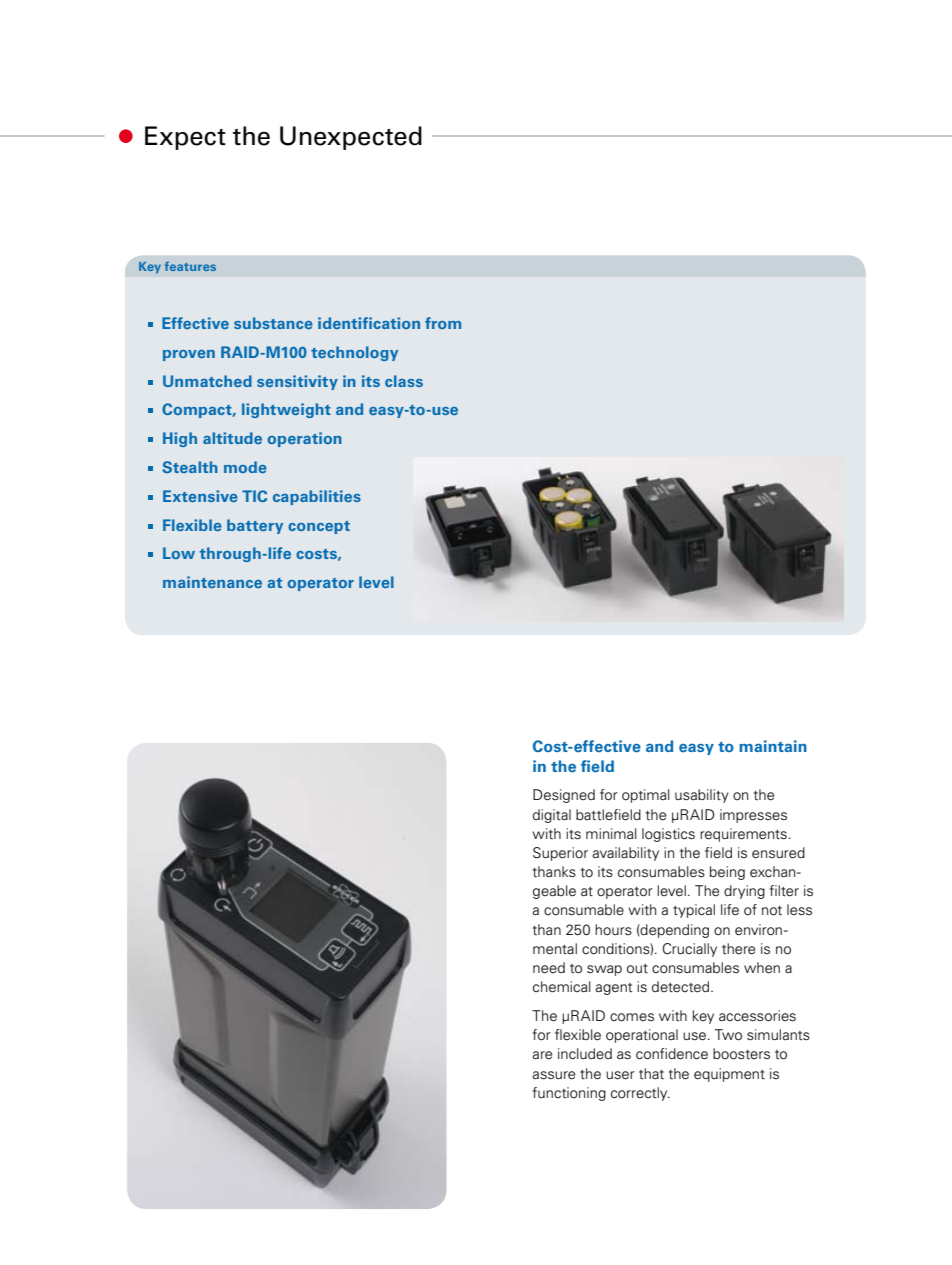  I want to click on substance, so click(273, 323).
